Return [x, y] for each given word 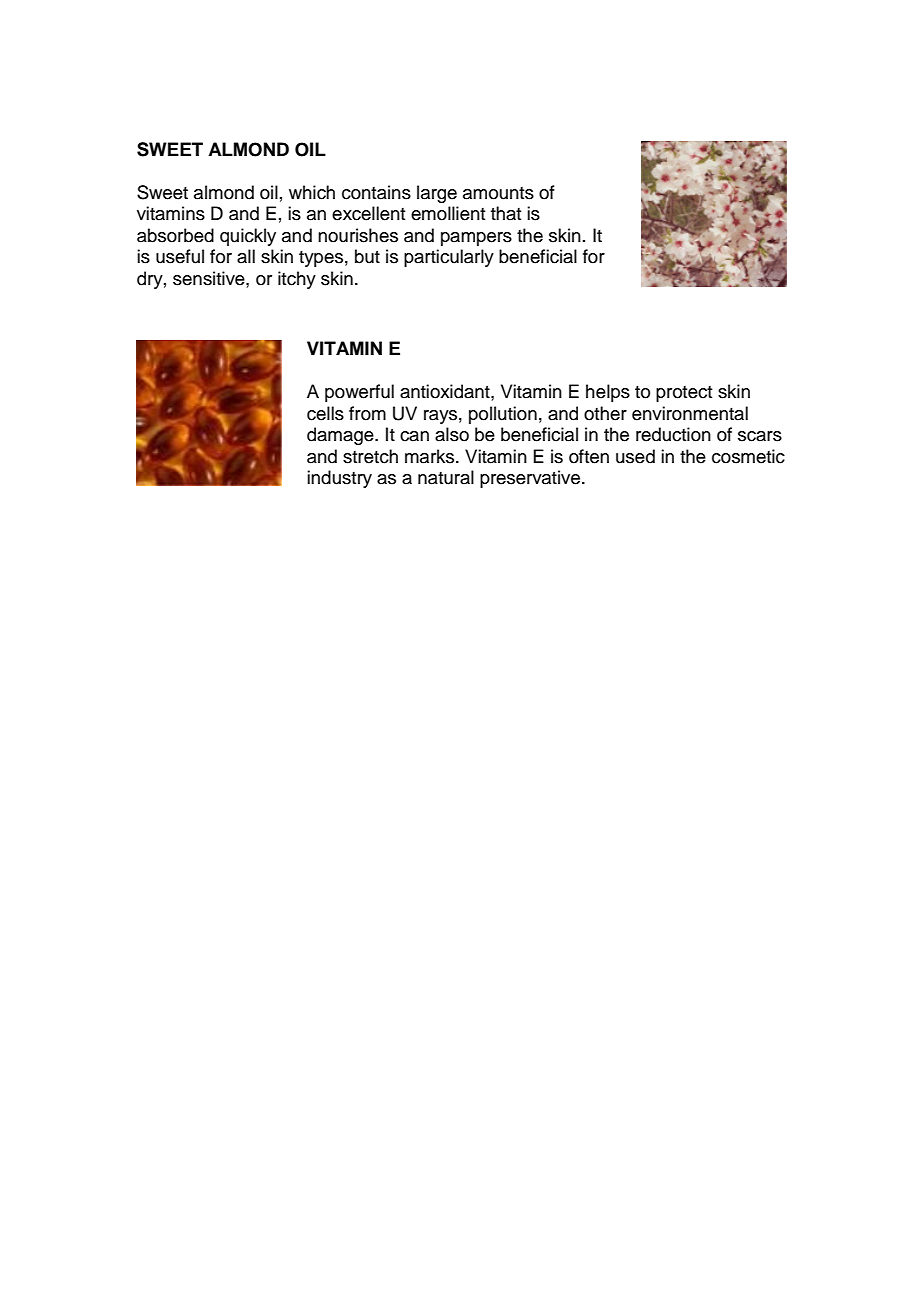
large [437, 194]
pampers [476, 239]
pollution [503, 415]
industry [339, 479]
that [506, 213]
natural [446, 477]
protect [684, 394]
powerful [359, 393]
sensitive [210, 278]
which [312, 192]
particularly [449, 258]
